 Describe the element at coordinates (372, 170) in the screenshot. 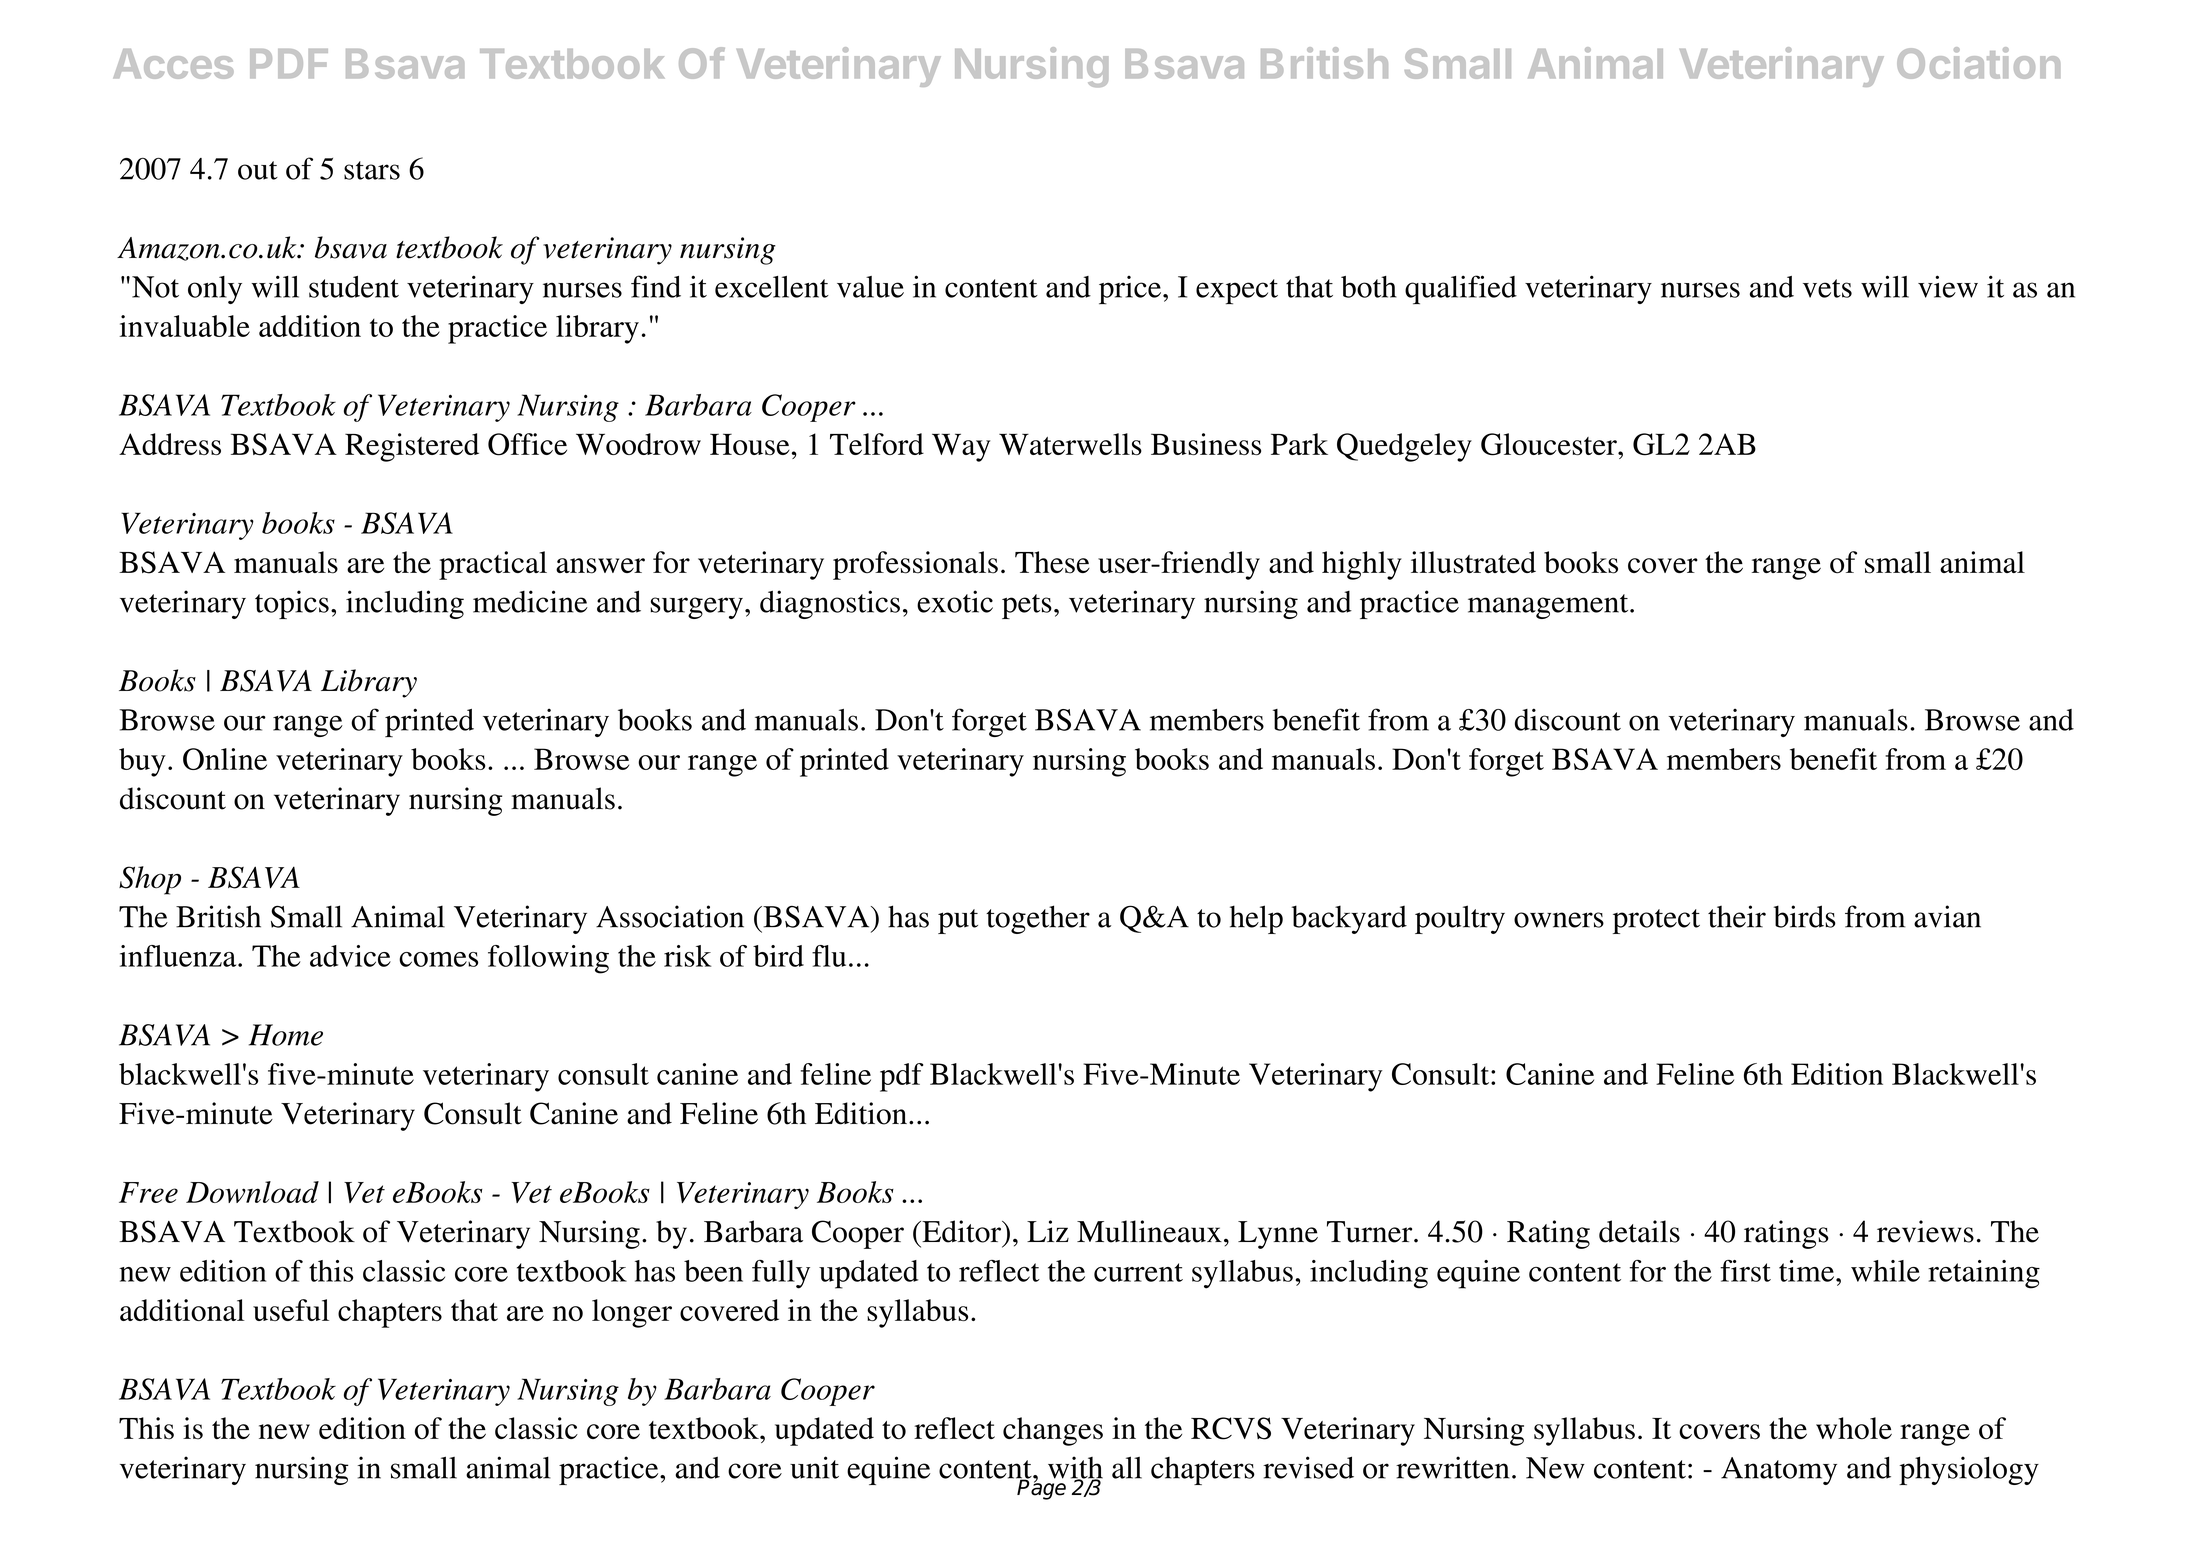

I see `stars` at that location.
